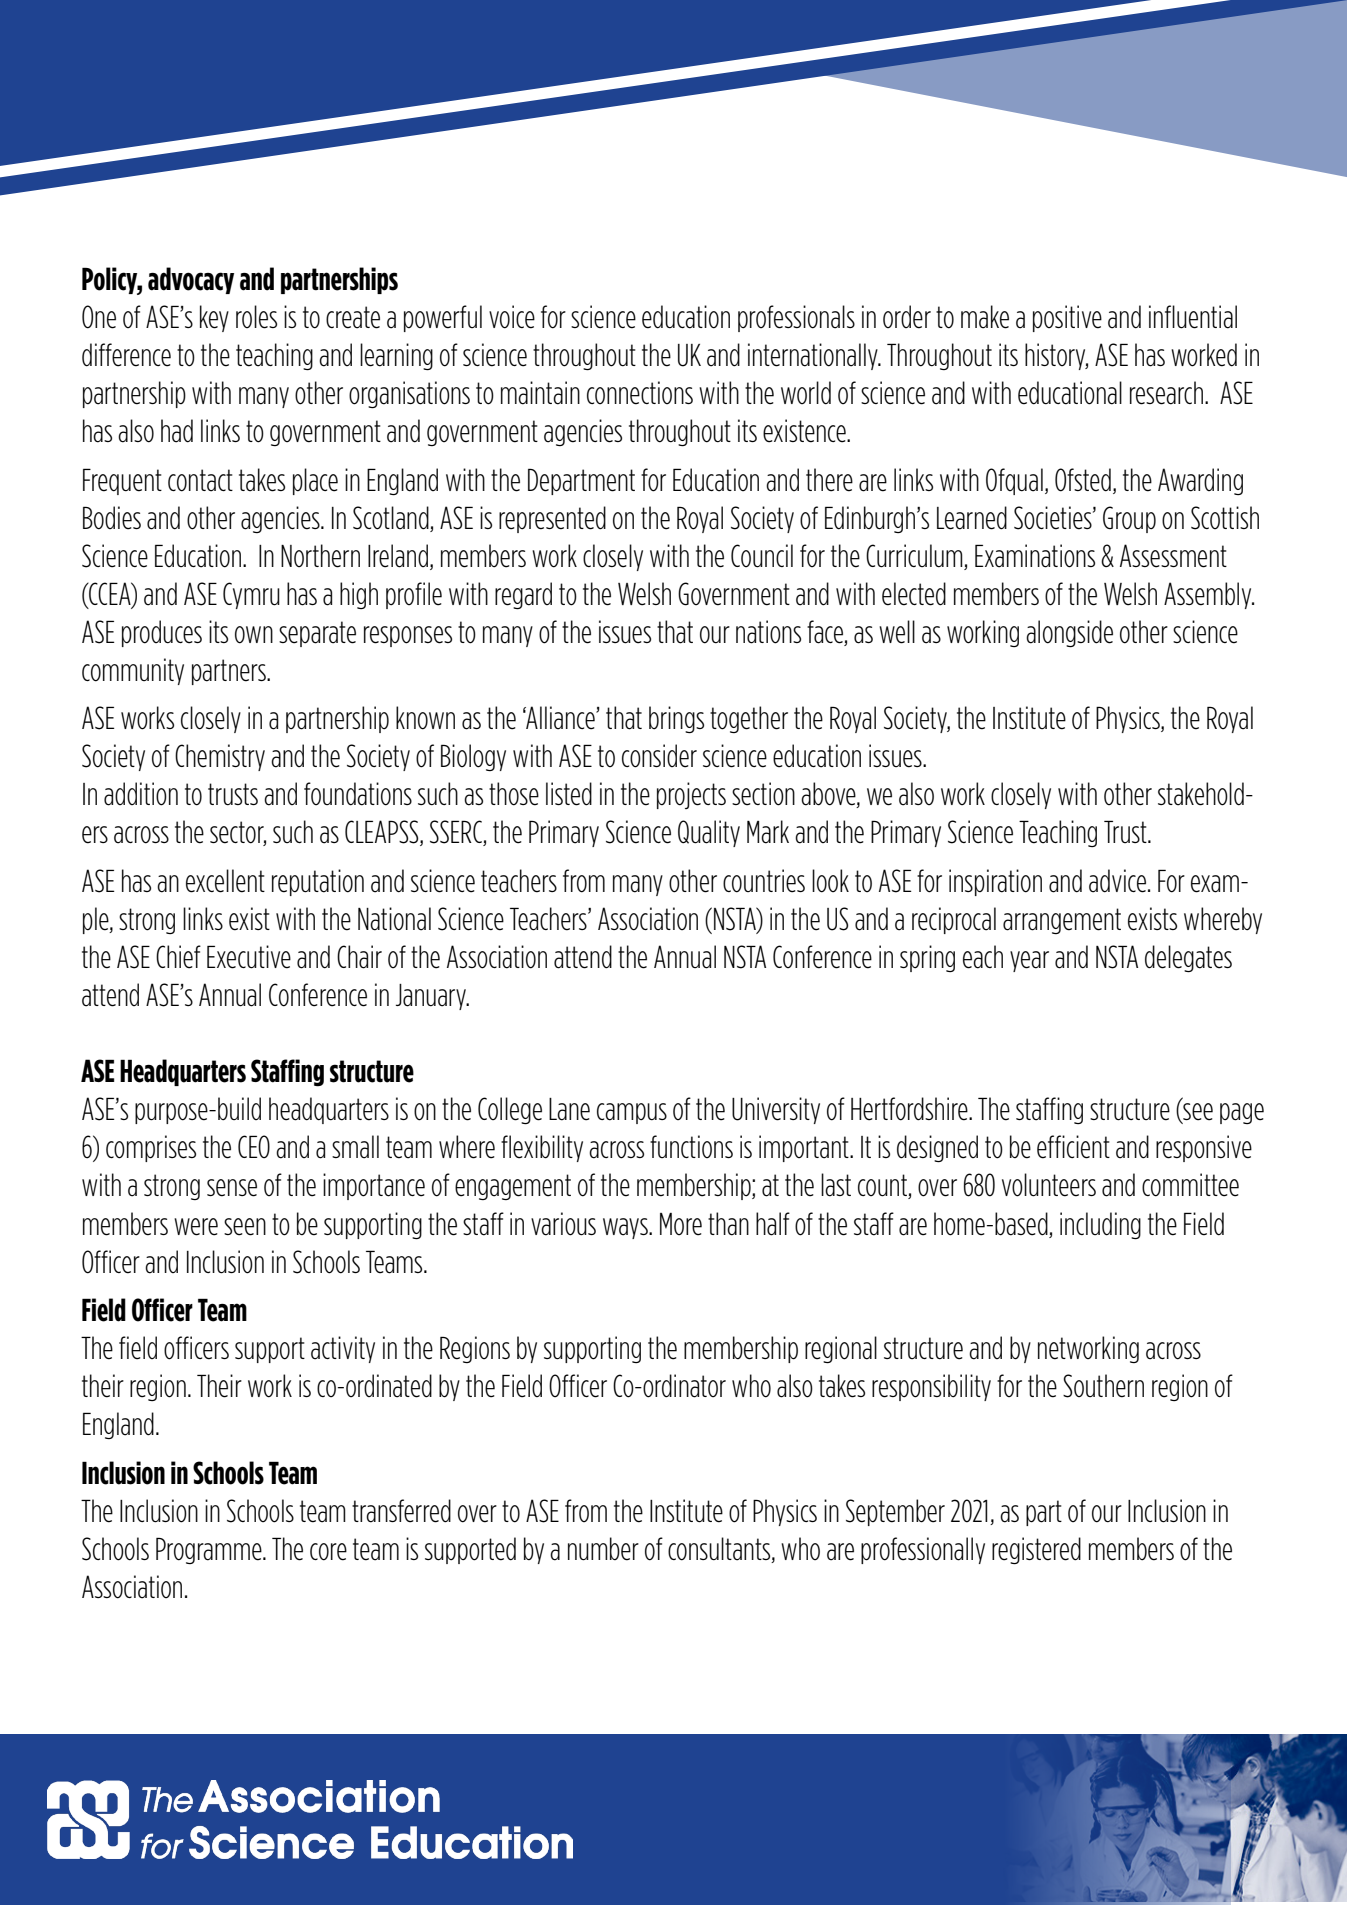 This screenshot has width=1347, height=1905. I want to click on arrangement, so click(1062, 921).
